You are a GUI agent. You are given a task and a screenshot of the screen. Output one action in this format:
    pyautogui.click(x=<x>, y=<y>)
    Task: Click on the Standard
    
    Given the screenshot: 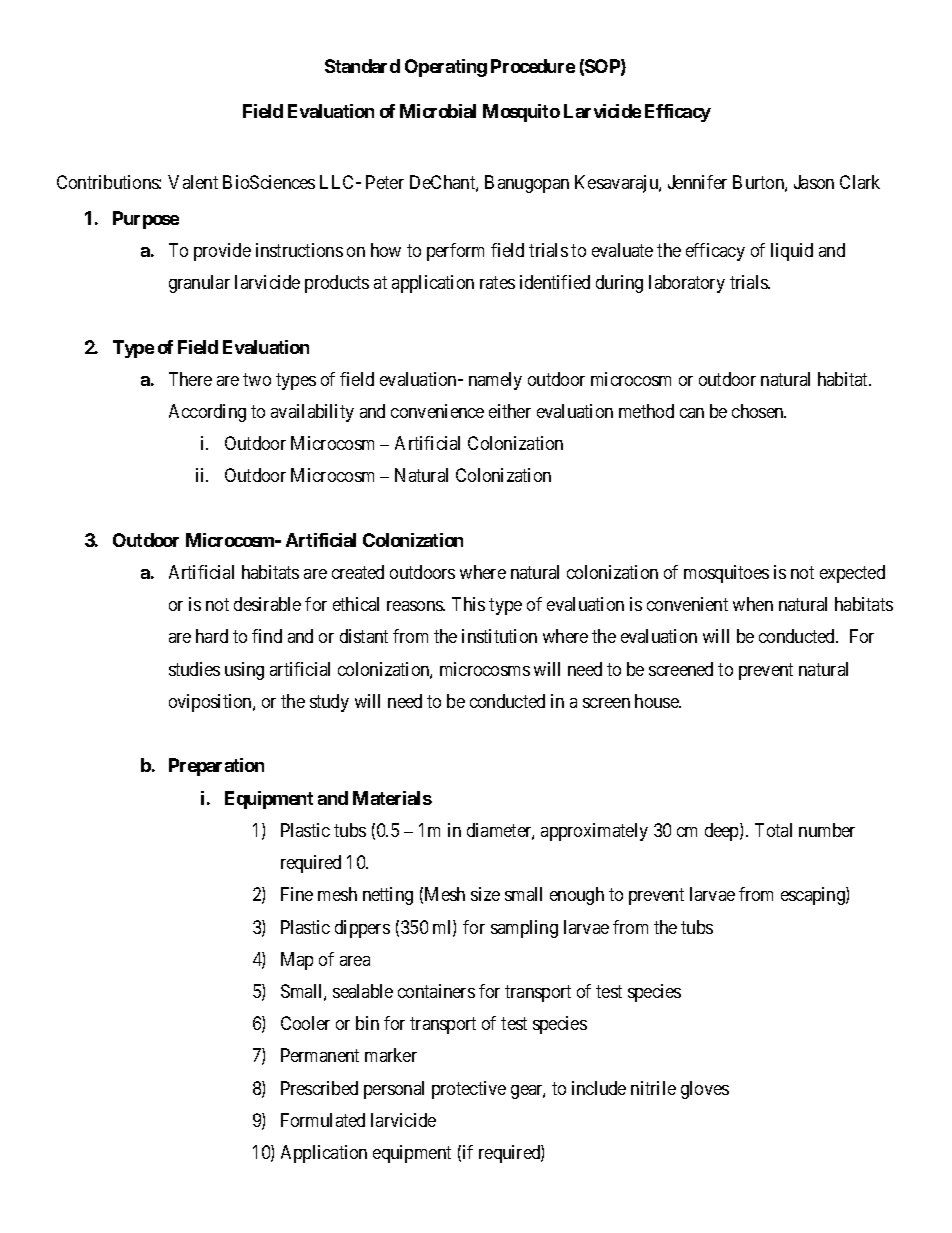 What is the action you would take?
    pyautogui.click(x=362, y=66)
